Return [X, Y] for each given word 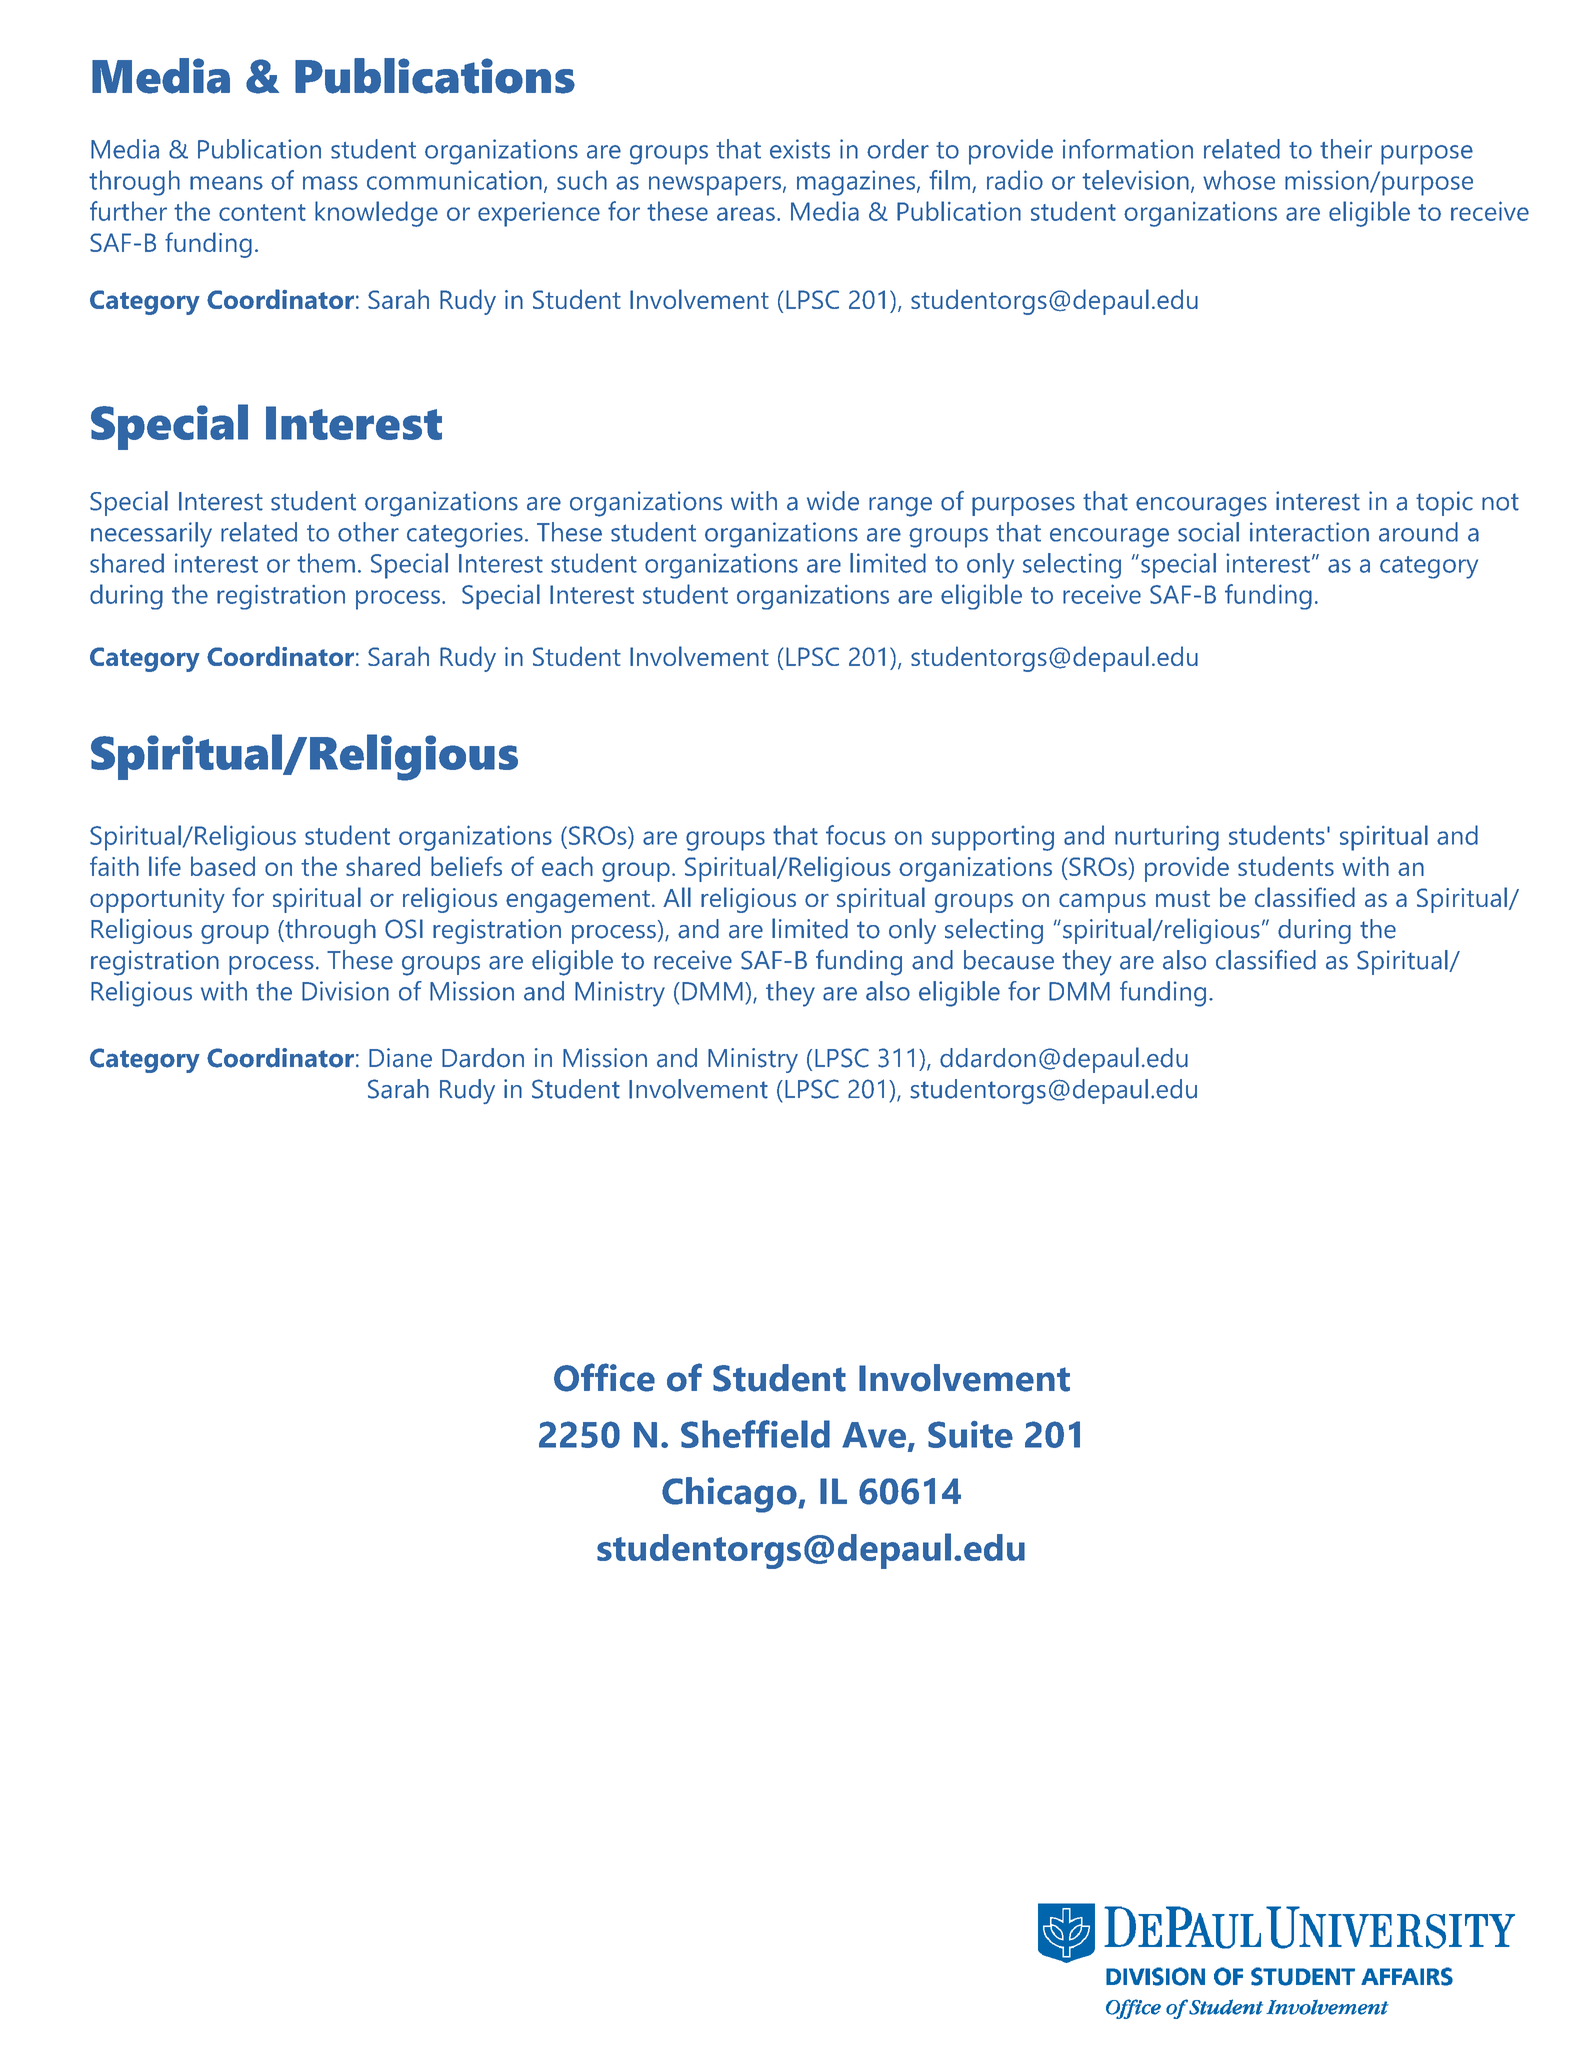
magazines [857, 183]
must [1183, 898]
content [262, 212]
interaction [1309, 532]
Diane [400, 1058]
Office [604, 1377]
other [368, 532]
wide [833, 501]
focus [856, 835]
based [223, 866]
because [1009, 960]
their [1346, 149]
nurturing [1167, 838]
